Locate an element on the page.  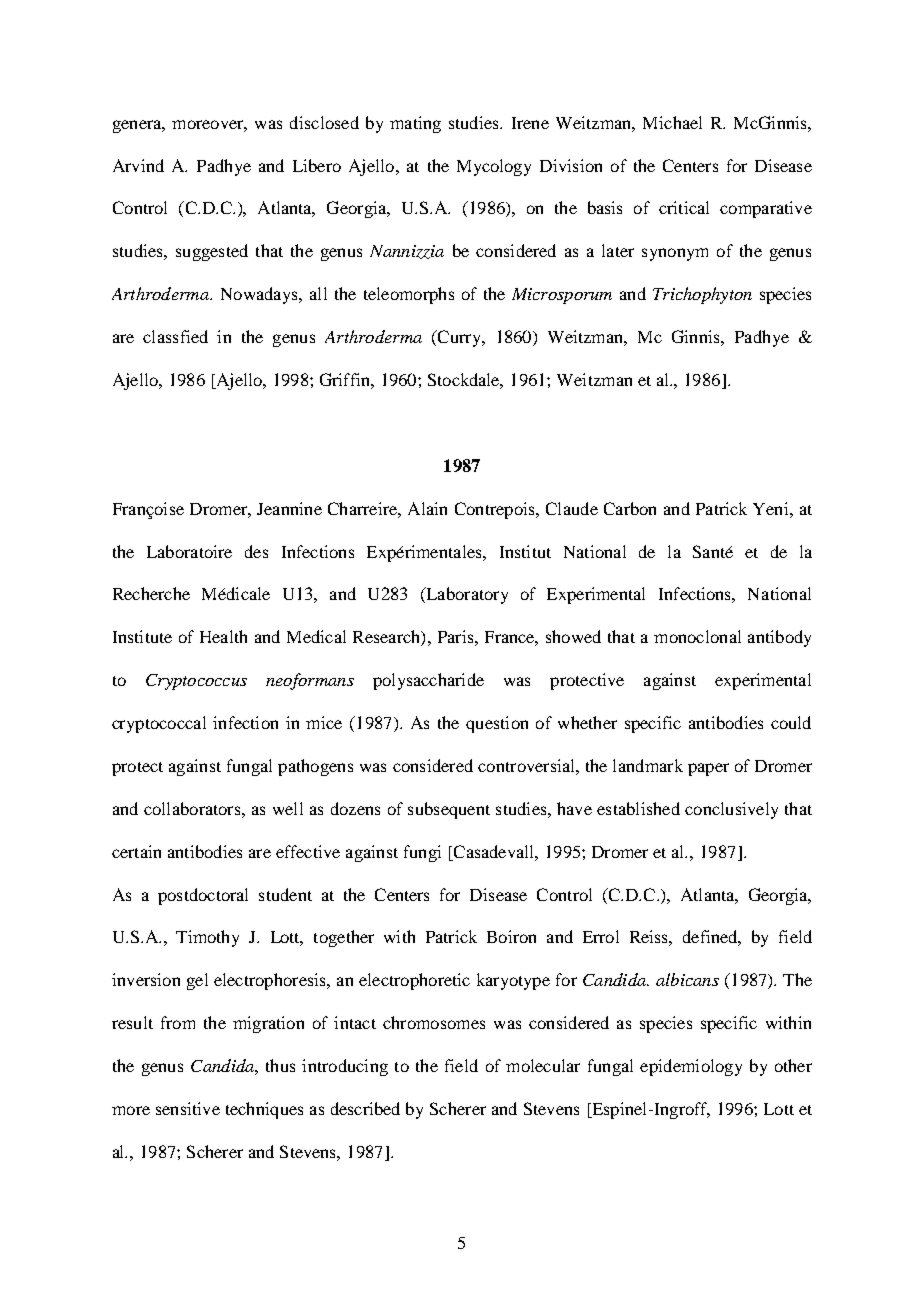
monoclonal is located at coordinates (697, 636).
